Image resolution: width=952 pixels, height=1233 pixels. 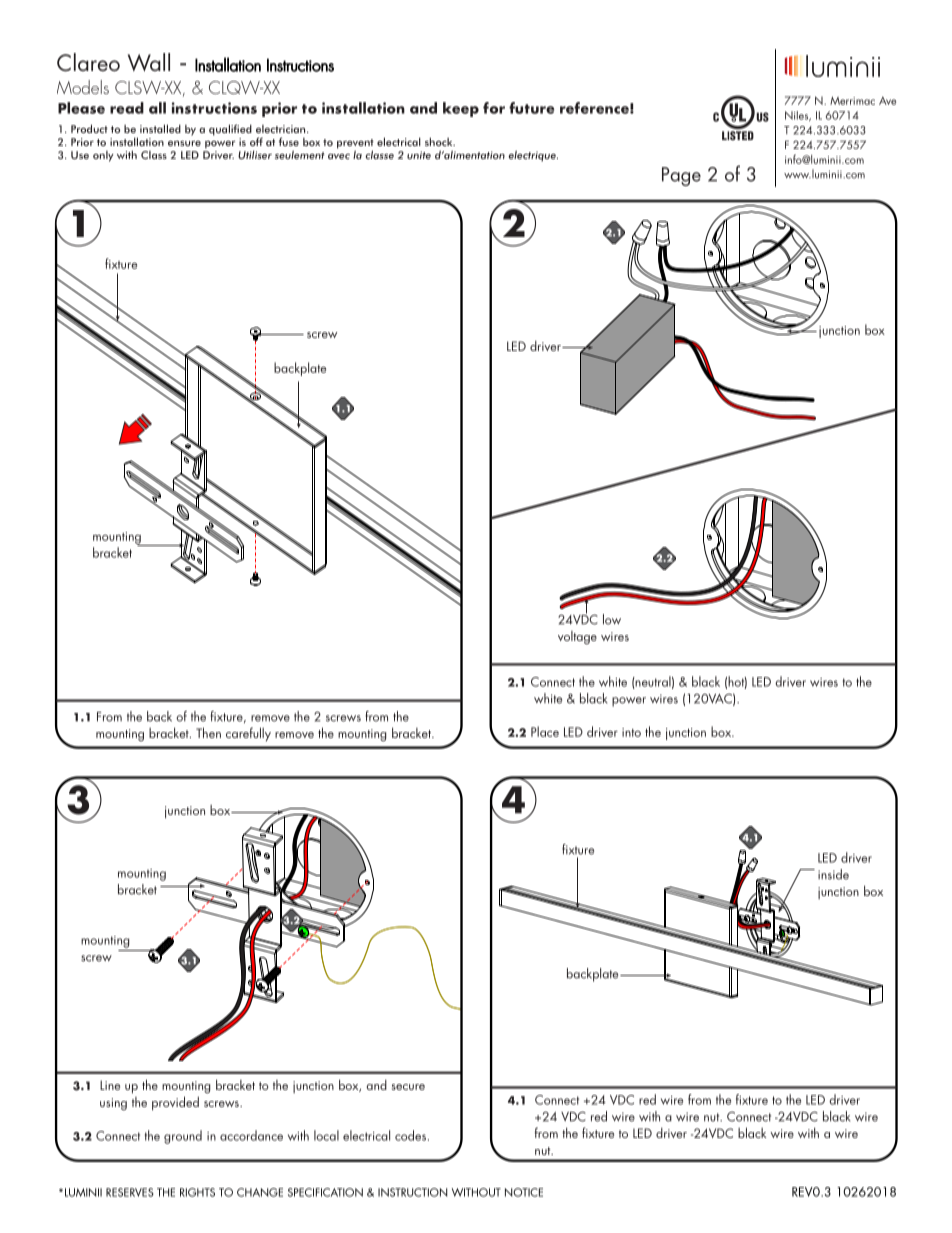 I want to click on Place, so click(x=545, y=731).
